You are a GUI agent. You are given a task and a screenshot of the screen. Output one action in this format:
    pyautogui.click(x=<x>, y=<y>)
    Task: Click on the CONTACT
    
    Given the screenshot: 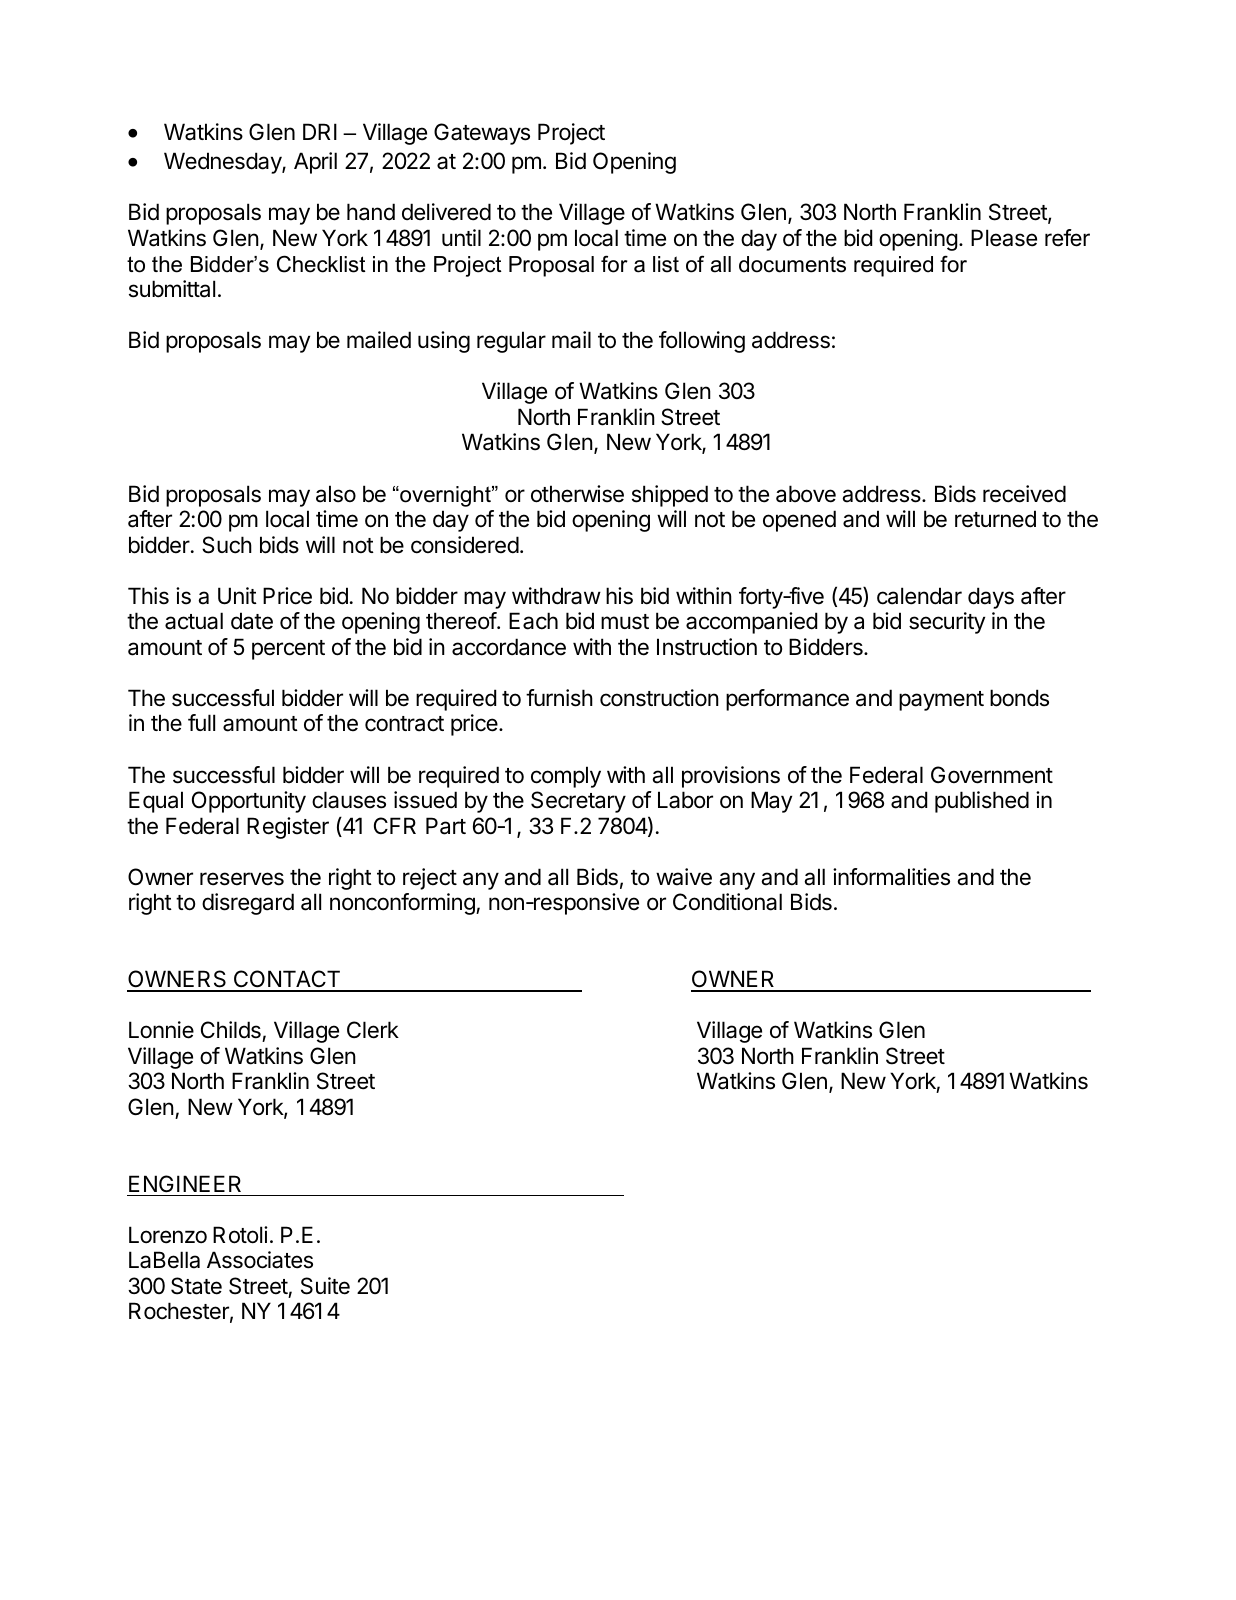 What is the action you would take?
    pyautogui.click(x=286, y=980)
